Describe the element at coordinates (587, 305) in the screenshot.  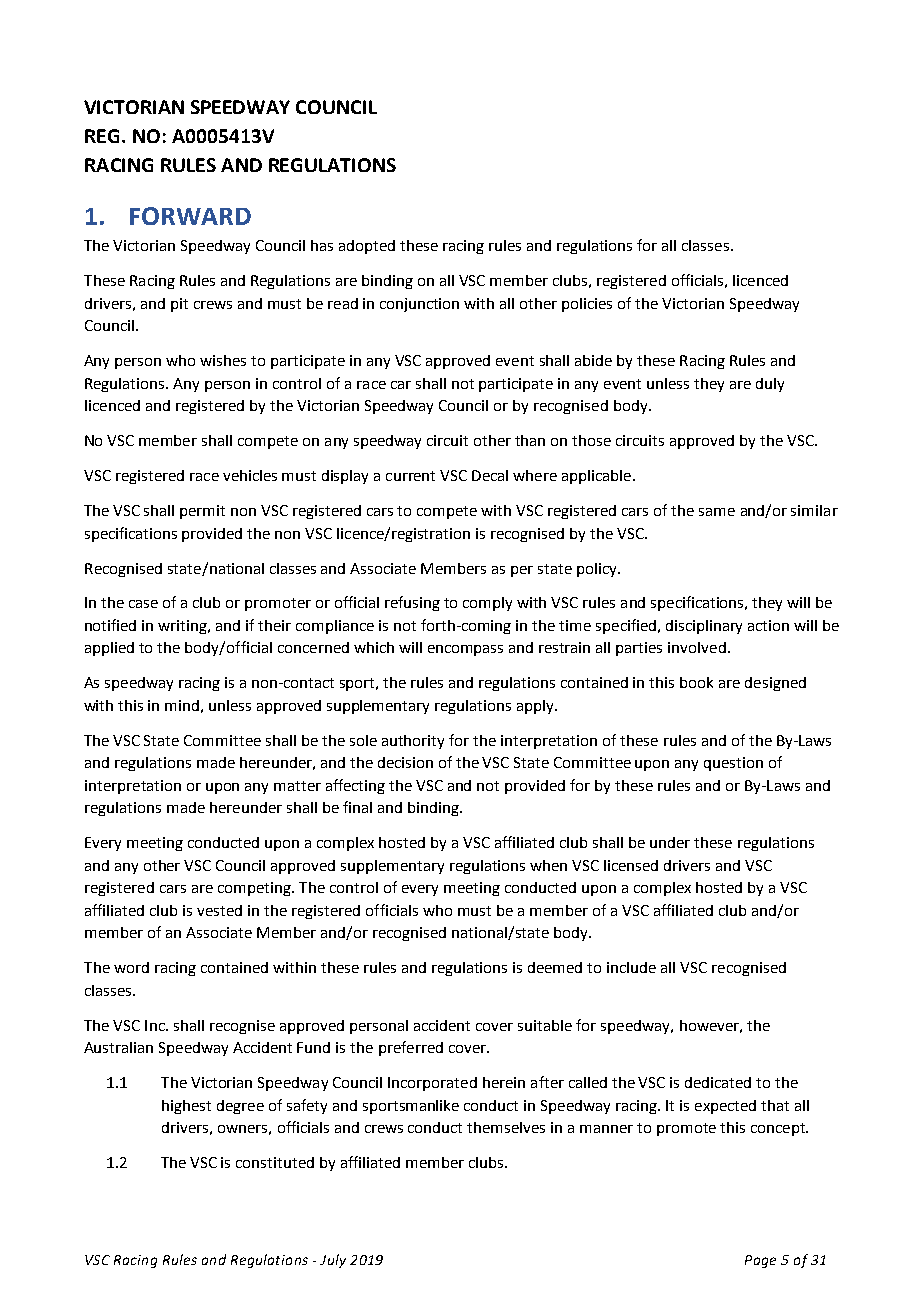
I see `policies` at that location.
